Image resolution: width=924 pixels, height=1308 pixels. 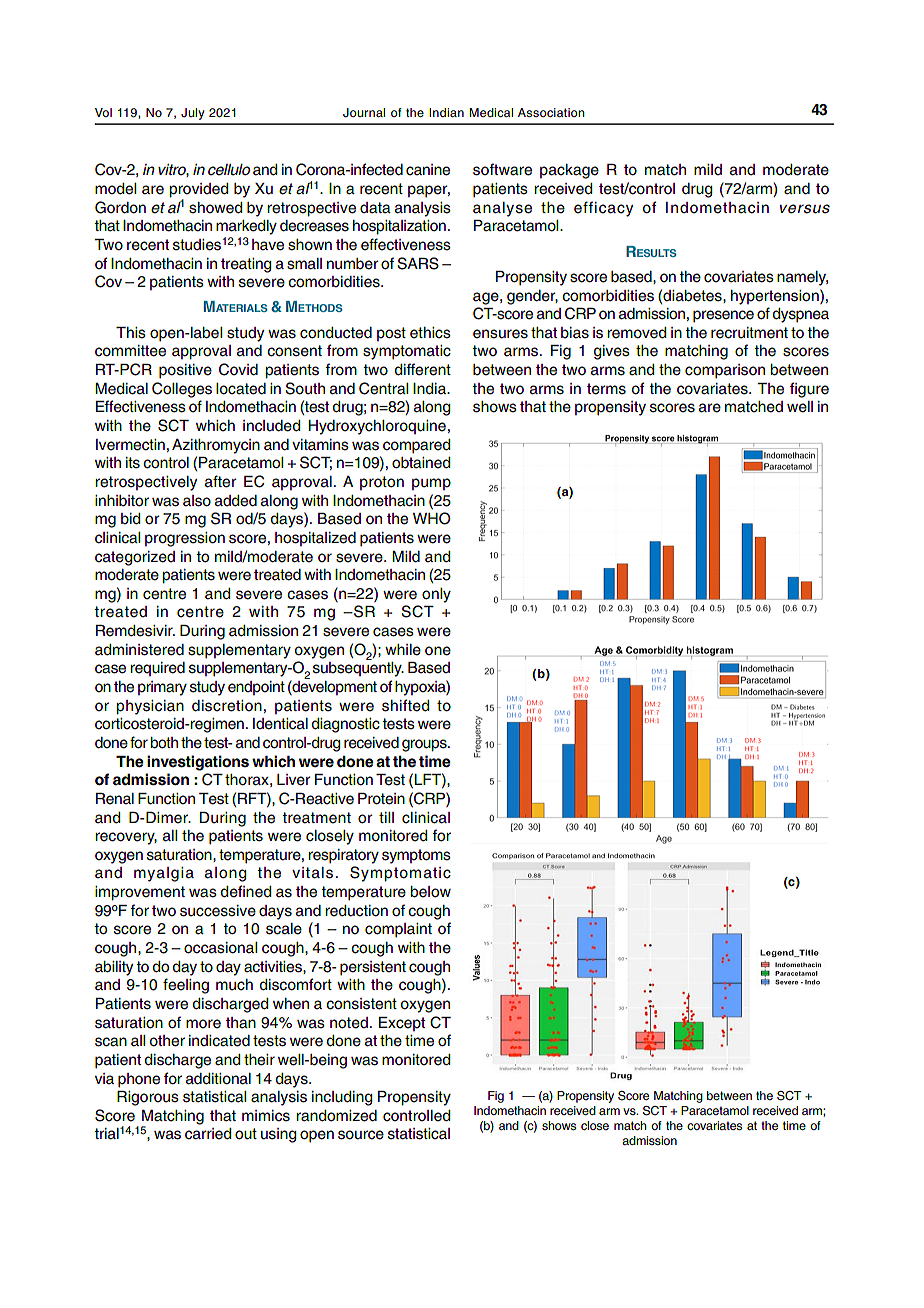 I want to click on symptoms, so click(x=416, y=856).
